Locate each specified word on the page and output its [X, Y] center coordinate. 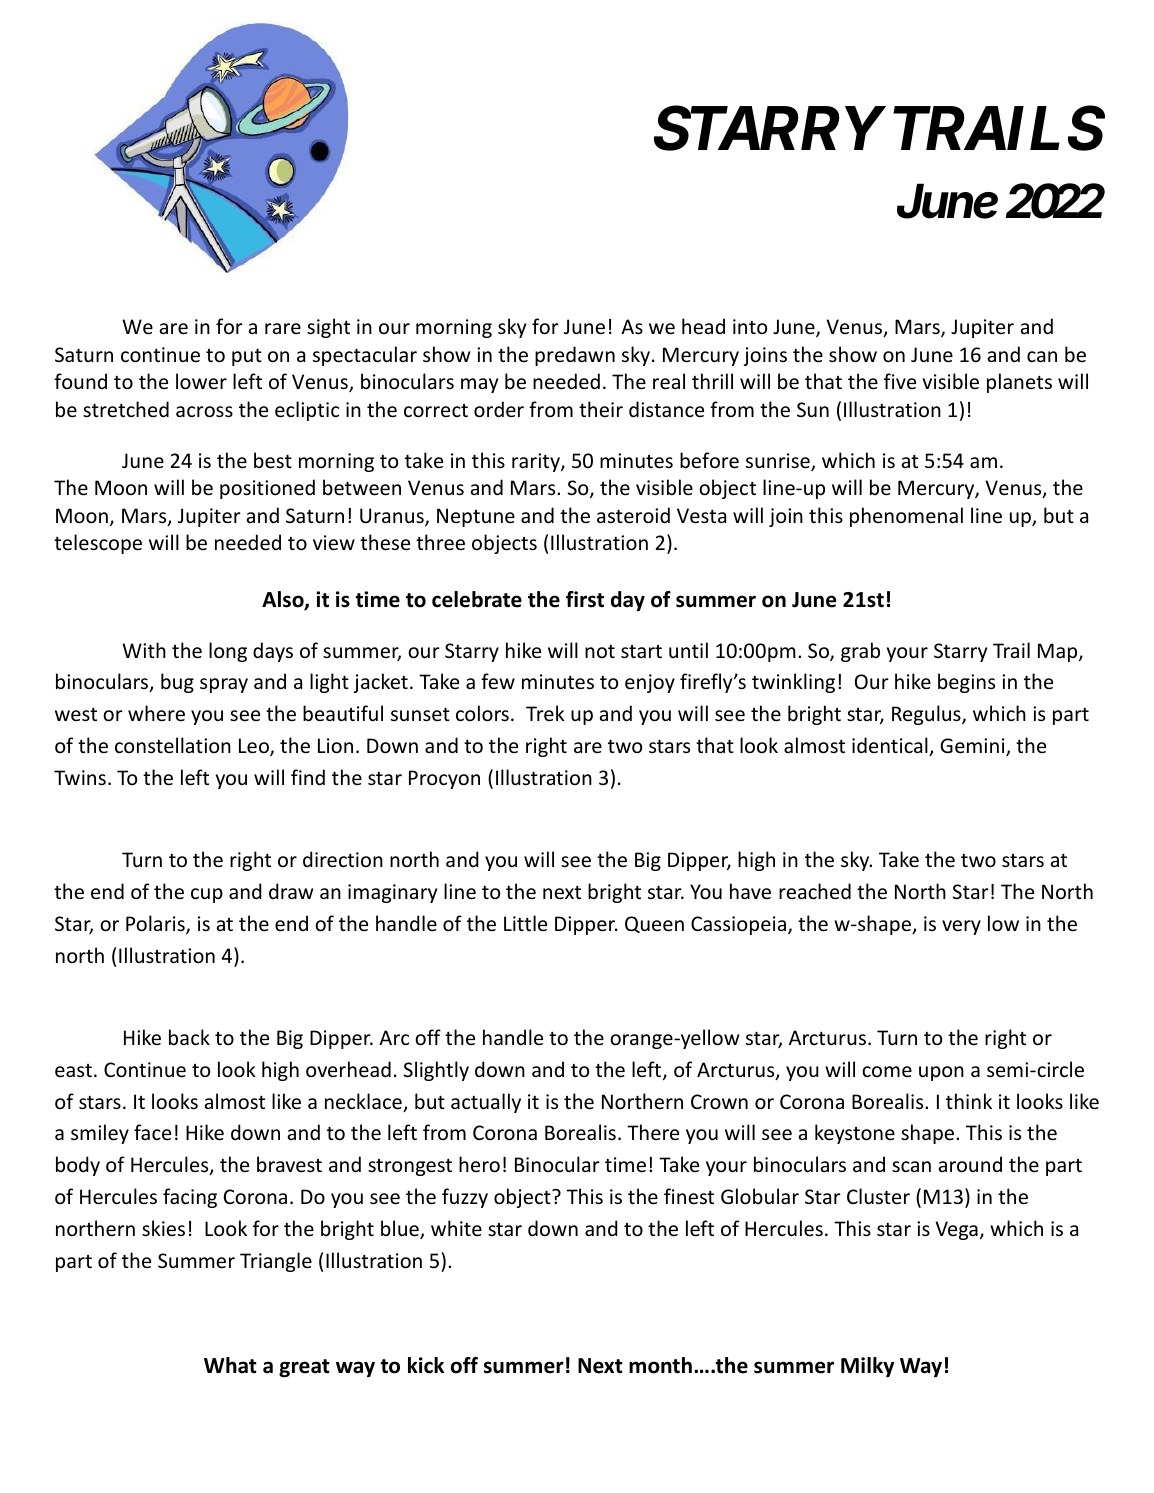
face [152, 1132]
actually [486, 1103]
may [479, 385]
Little [525, 923]
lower [201, 381]
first [585, 599]
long [228, 652]
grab [860, 652]
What [230, 1365]
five [900, 381]
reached [815, 891]
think [969, 1101]
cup [207, 895]
